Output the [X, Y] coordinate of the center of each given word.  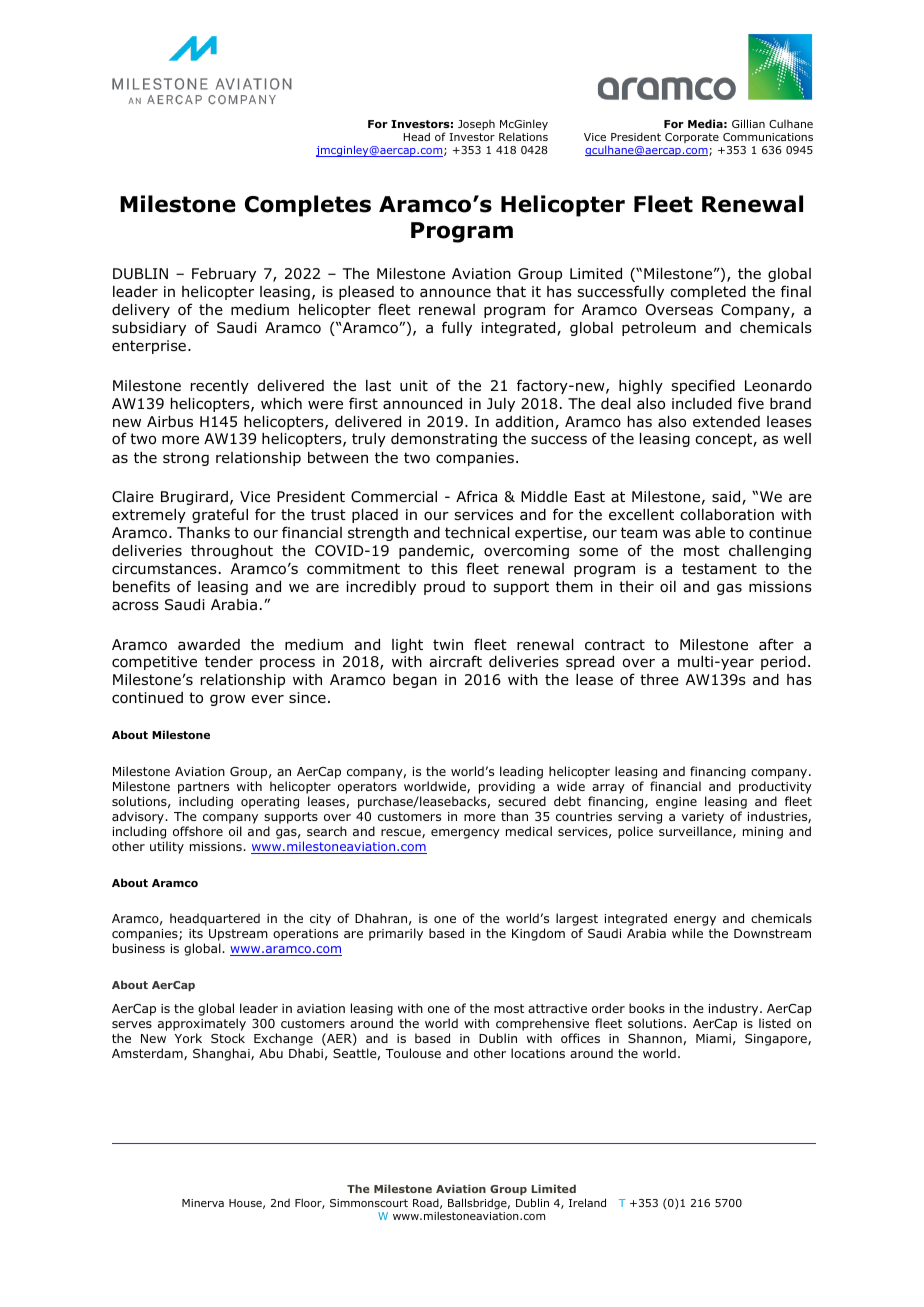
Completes [308, 206]
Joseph [476, 125]
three [659, 679]
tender [229, 662]
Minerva [203, 1203]
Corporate [692, 138]
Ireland [587, 1202]
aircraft [455, 661]
